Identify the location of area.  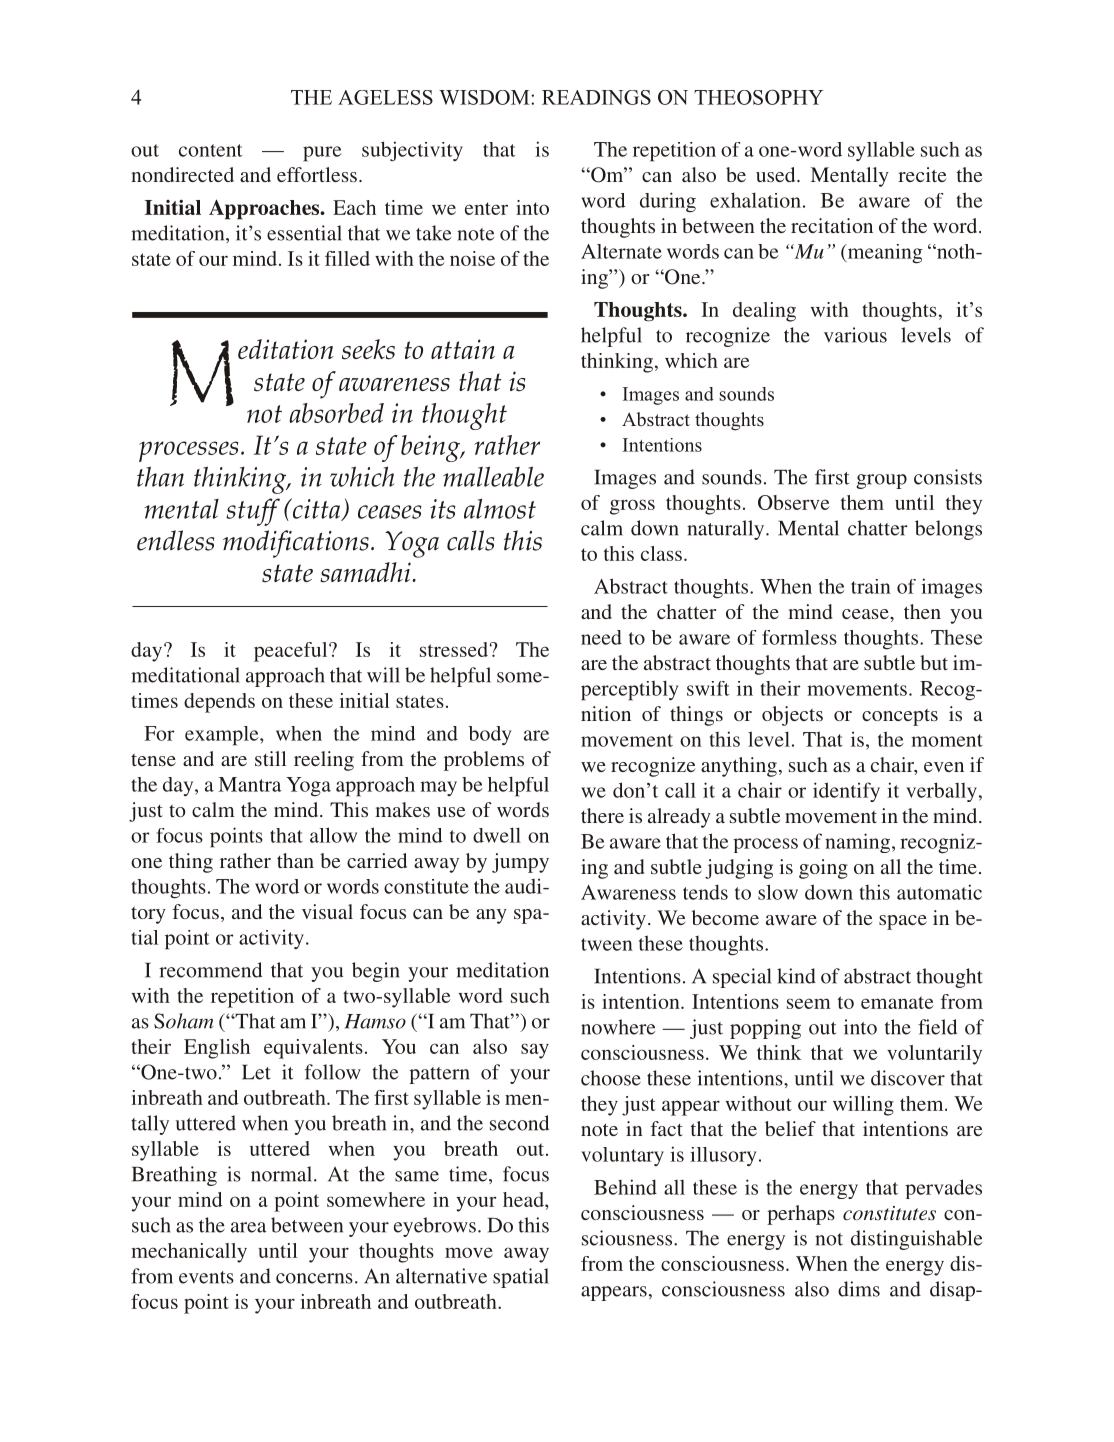
(249, 1227).
